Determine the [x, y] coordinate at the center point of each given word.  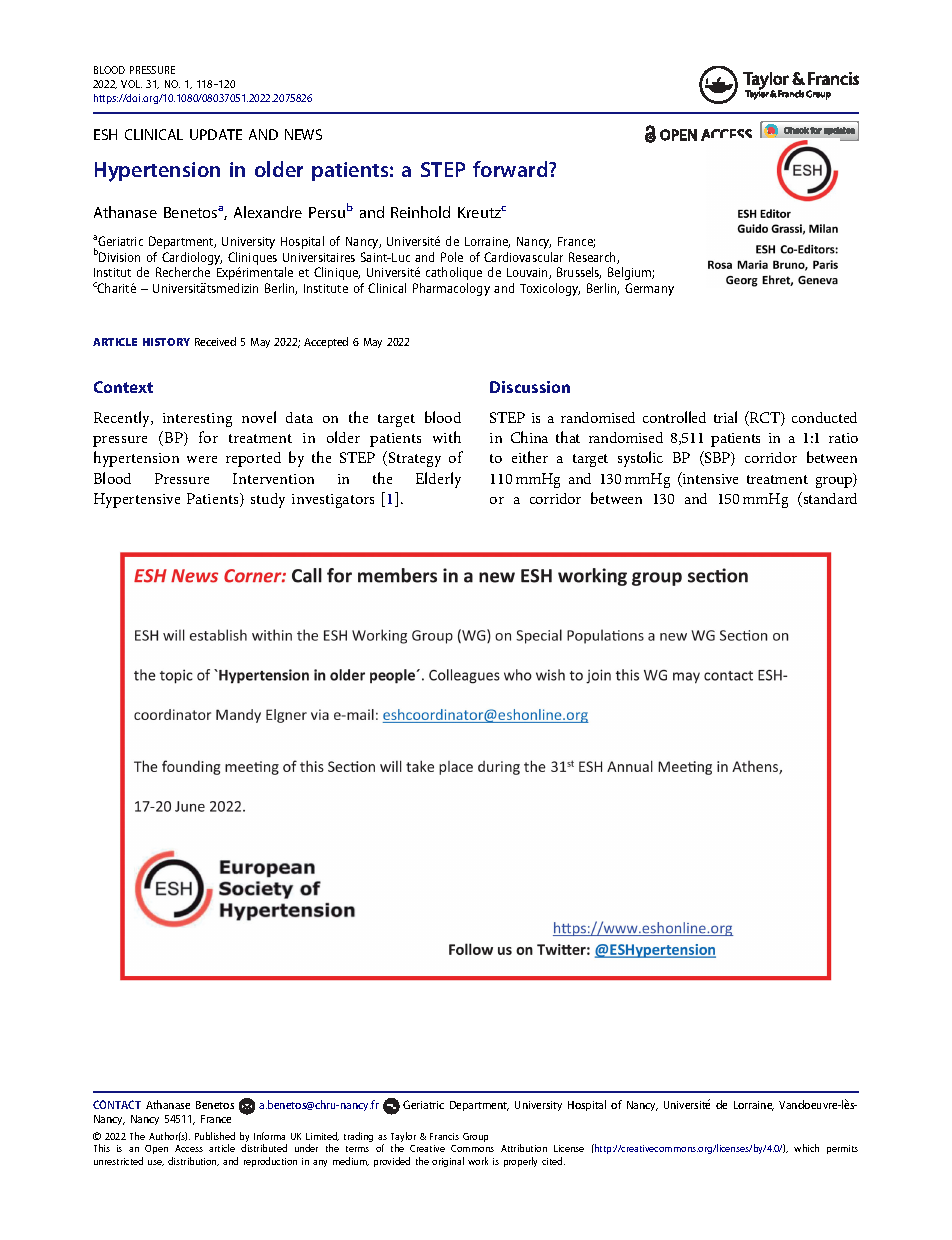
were [202, 459]
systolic [640, 459]
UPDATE [216, 134]
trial [725, 417]
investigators [333, 501]
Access [189, 1148]
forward [511, 169]
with [447, 437]
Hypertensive [137, 500]
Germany [649, 289]
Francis [444, 1136]
